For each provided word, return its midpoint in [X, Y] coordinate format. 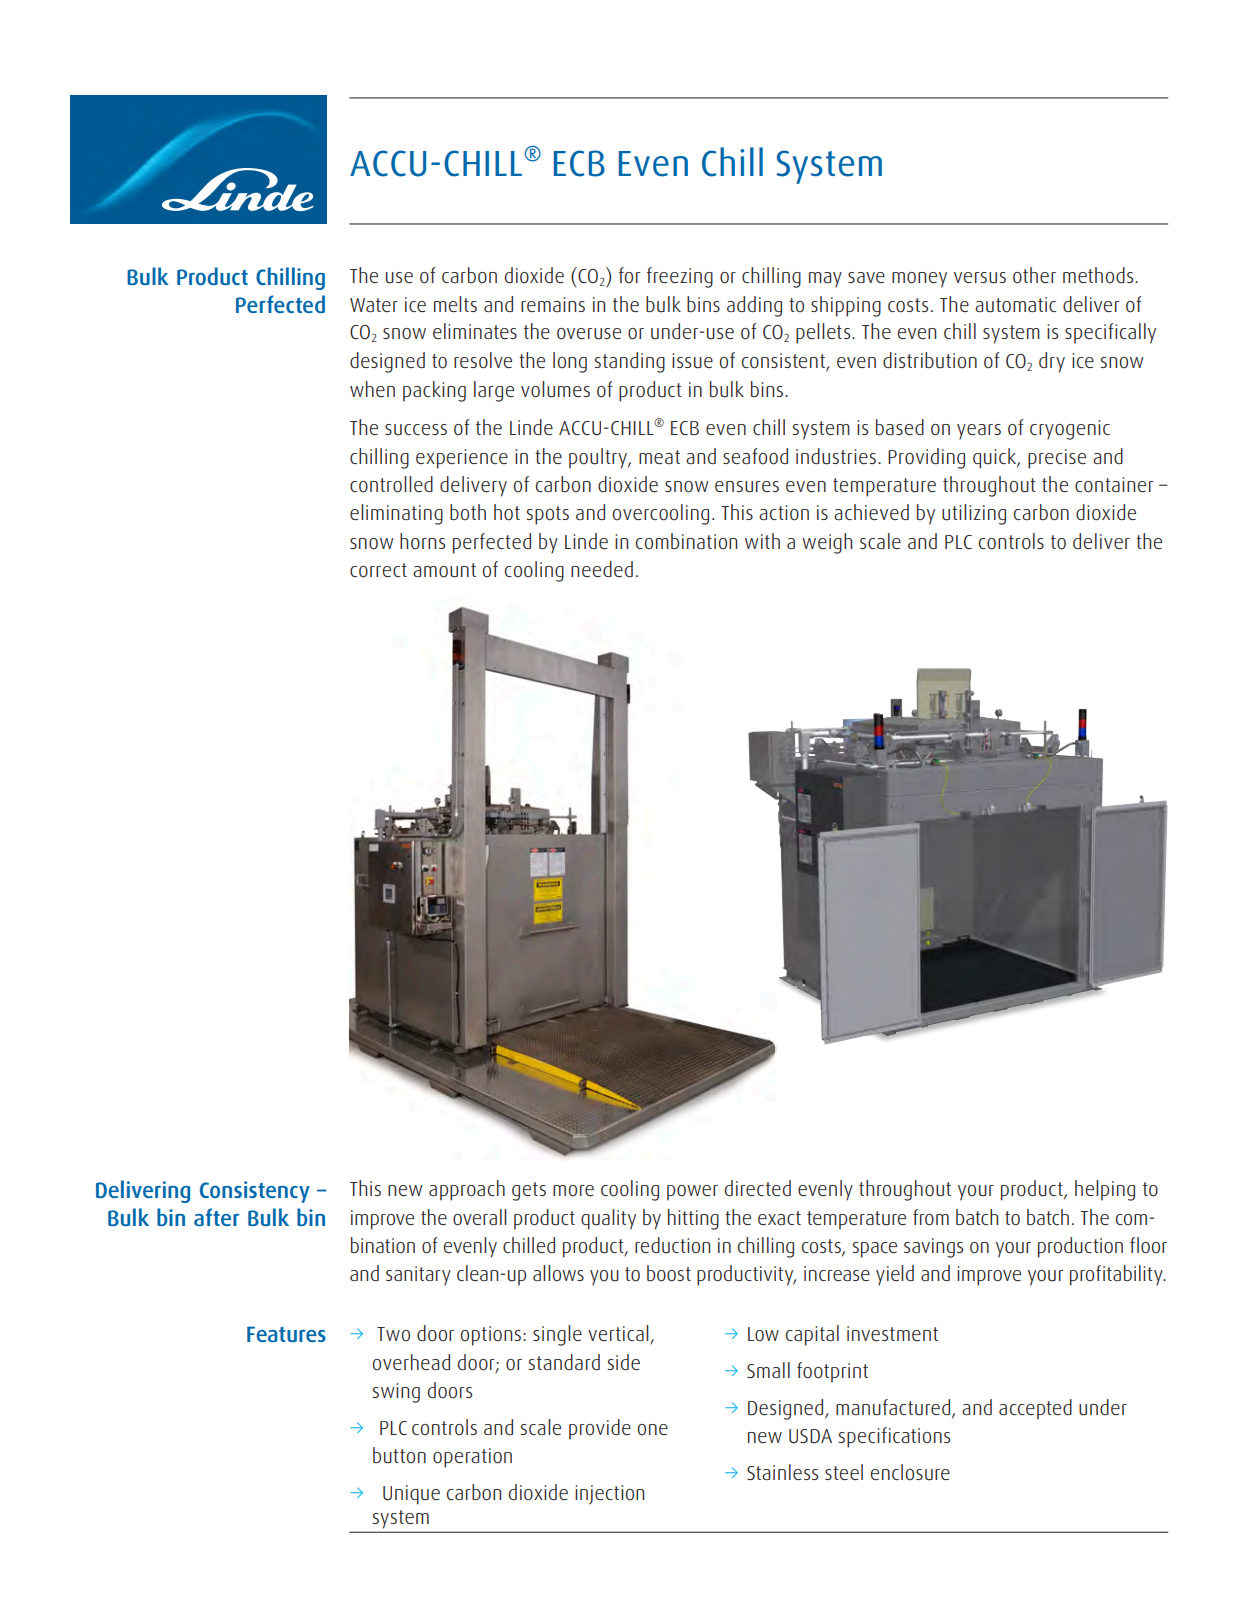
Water [374, 305]
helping [1105, 1190]
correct [378, 570]
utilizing [974, 514]
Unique [411, 1495]
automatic [1015, 305]
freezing [680, 277]
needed [602, 569]
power [692, 1193]
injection [609, 1495]
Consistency [255, 1192]
